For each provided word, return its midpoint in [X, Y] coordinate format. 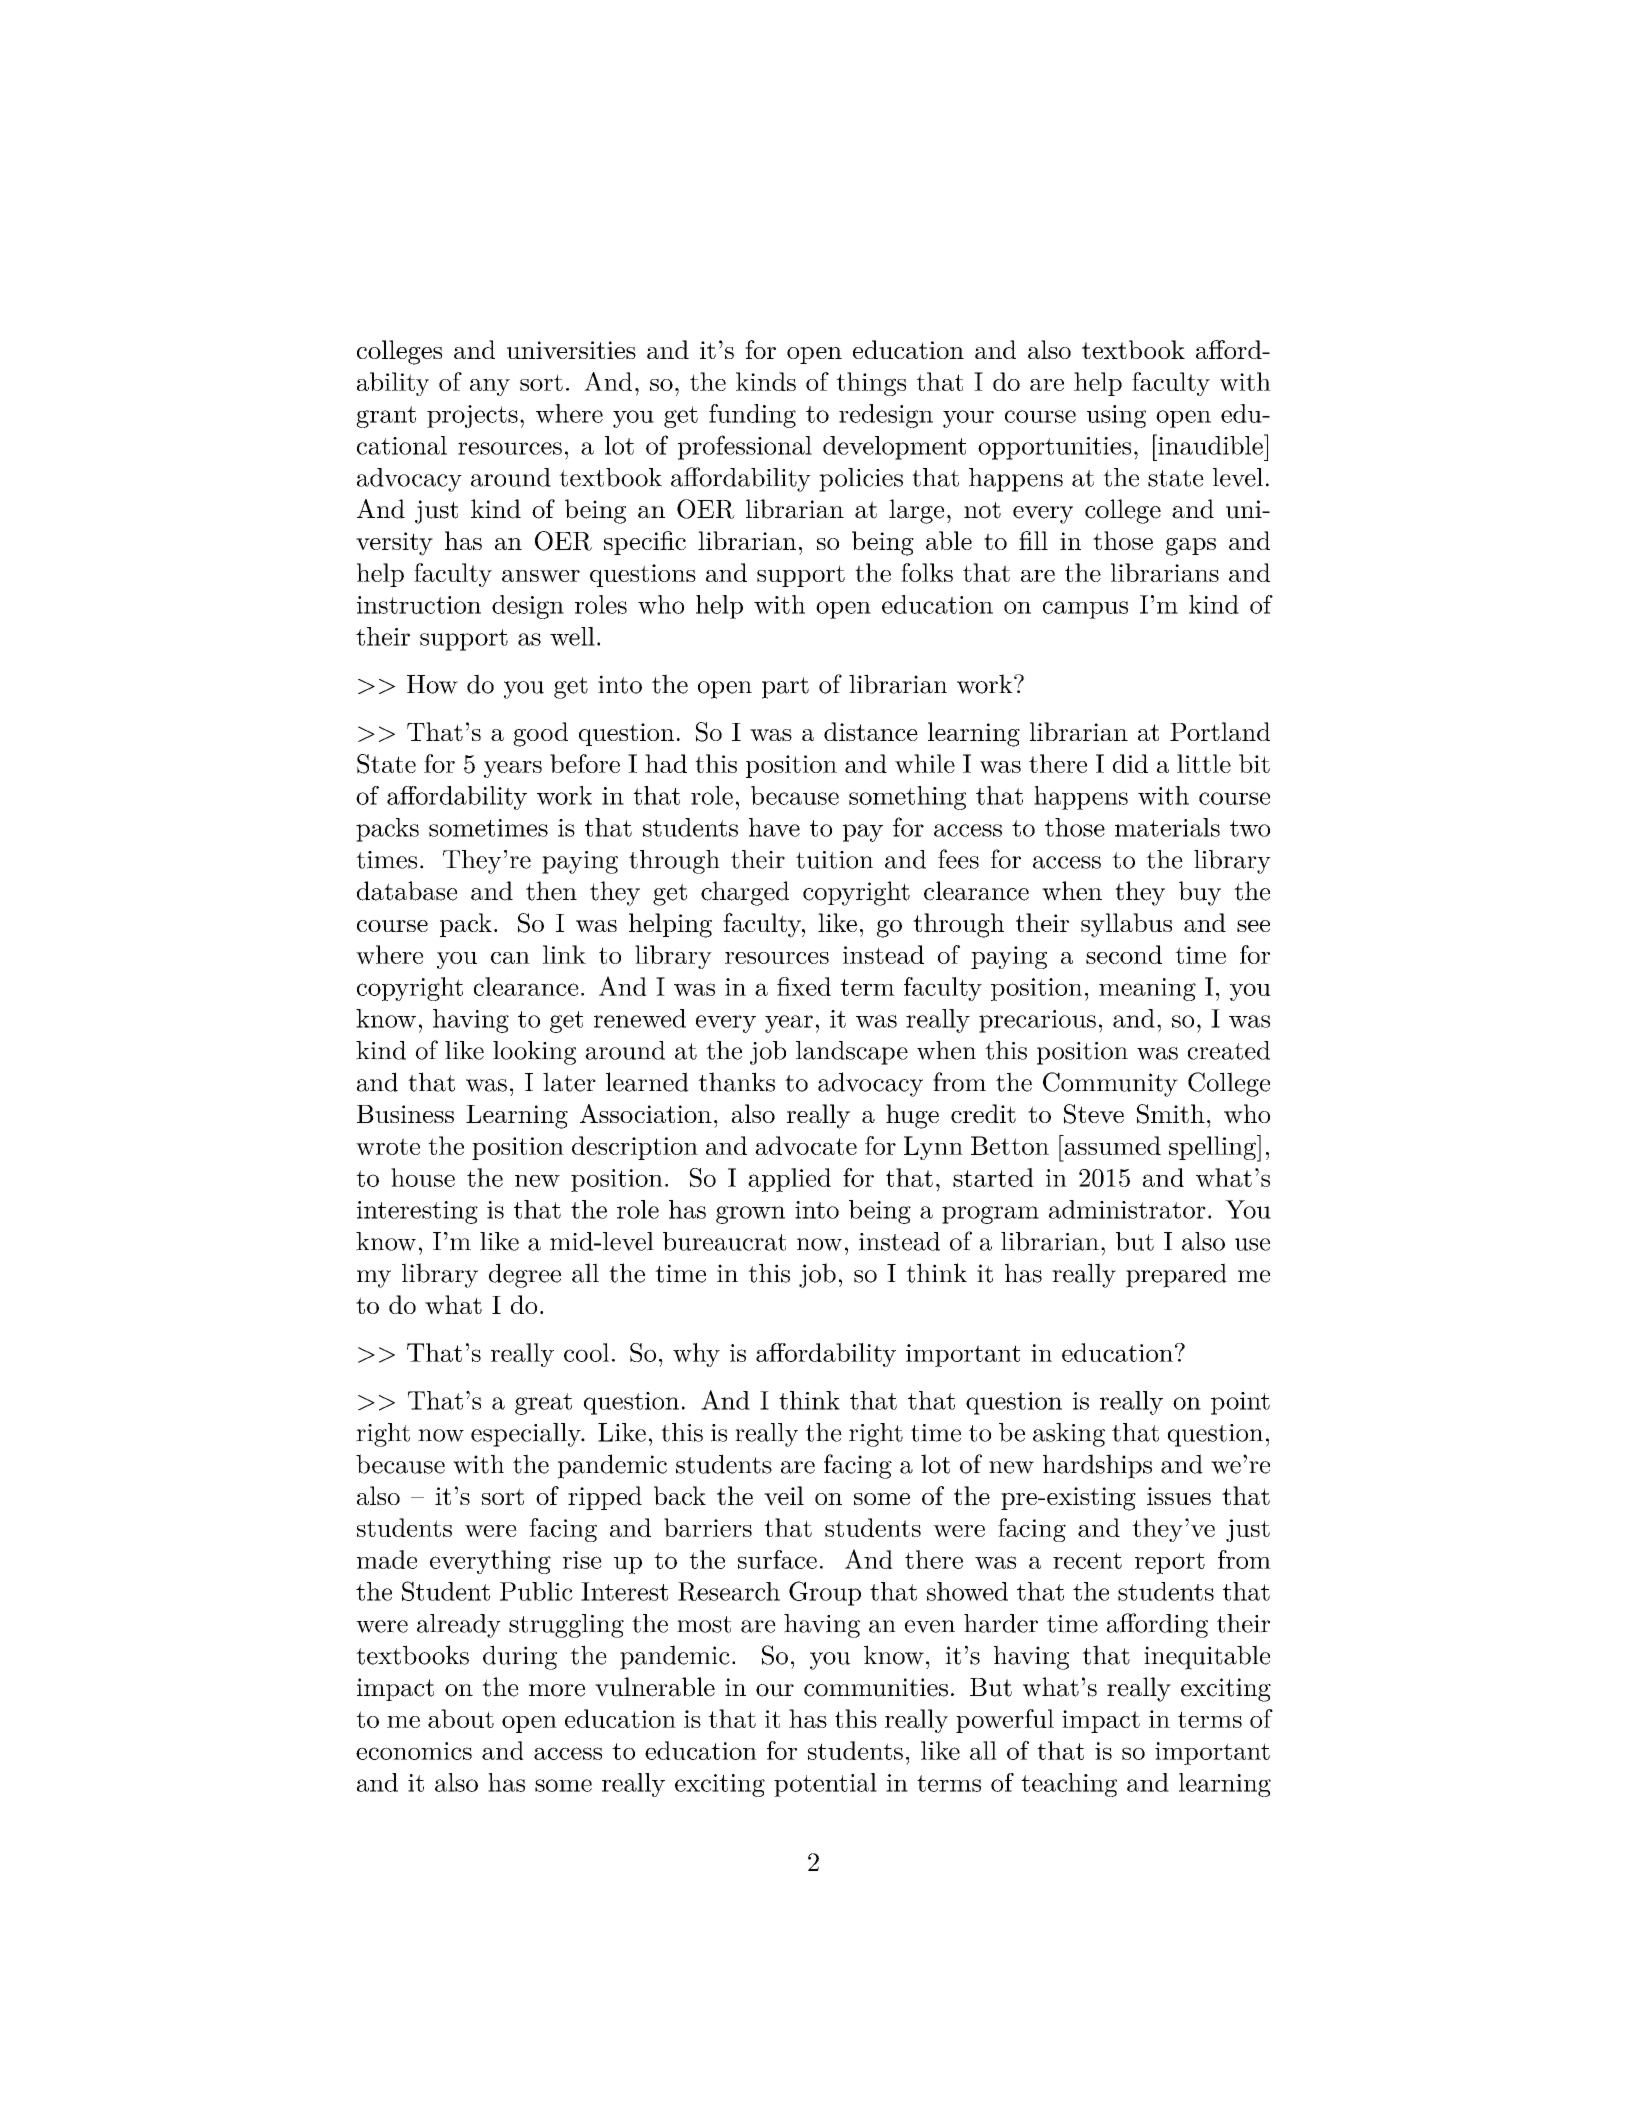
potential [825, 1785]
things [871, 384]
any [490, 387]
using [1116, 416]
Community [1110, 1084]
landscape [852, 1053]
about [461, 1718]
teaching [1069, 1785]
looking [534, 1053]
